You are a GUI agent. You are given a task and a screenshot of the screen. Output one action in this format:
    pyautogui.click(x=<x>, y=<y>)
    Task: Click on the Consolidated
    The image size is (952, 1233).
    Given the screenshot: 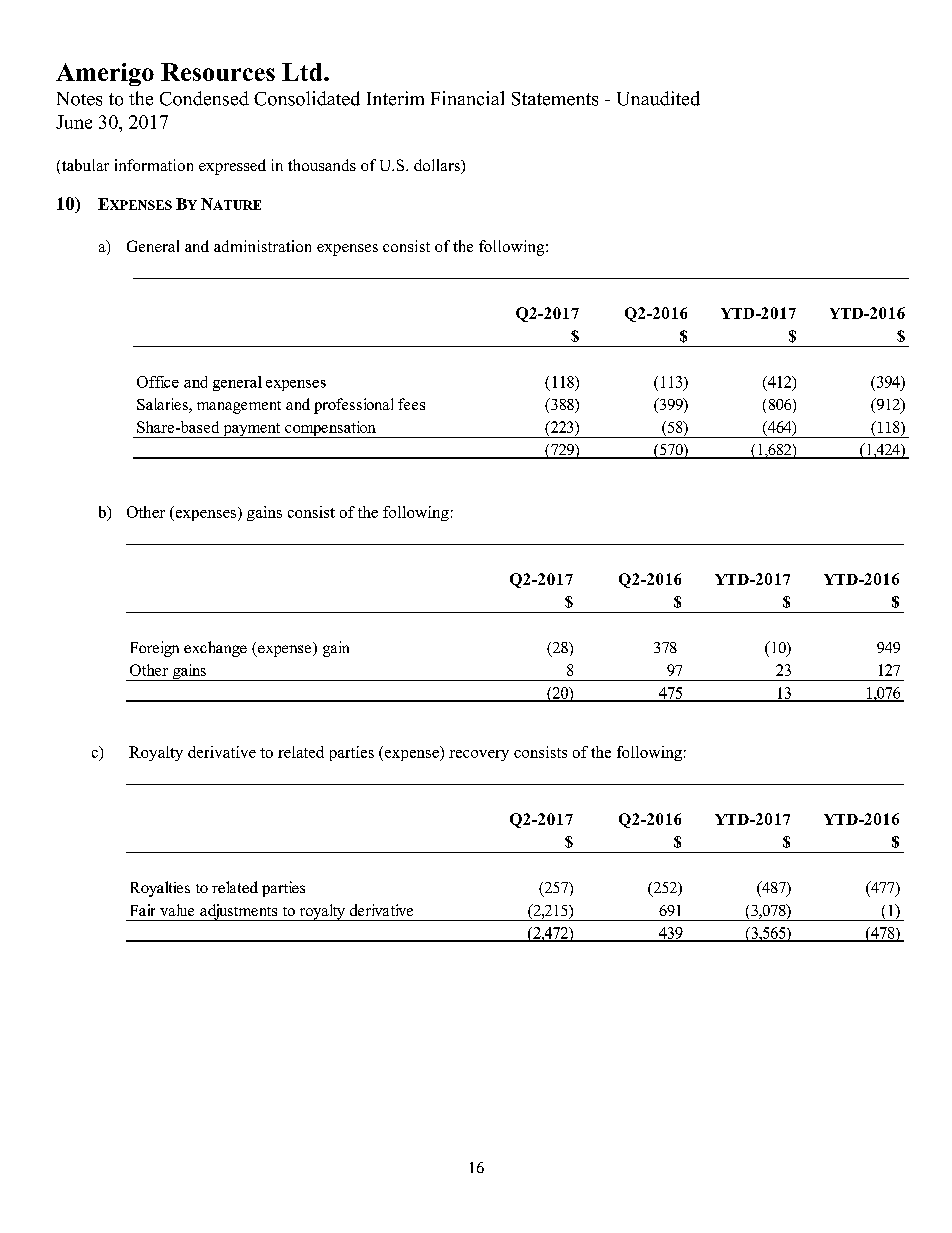 What is the action you would take?
    pyautogui.click(x=307, y=98)
